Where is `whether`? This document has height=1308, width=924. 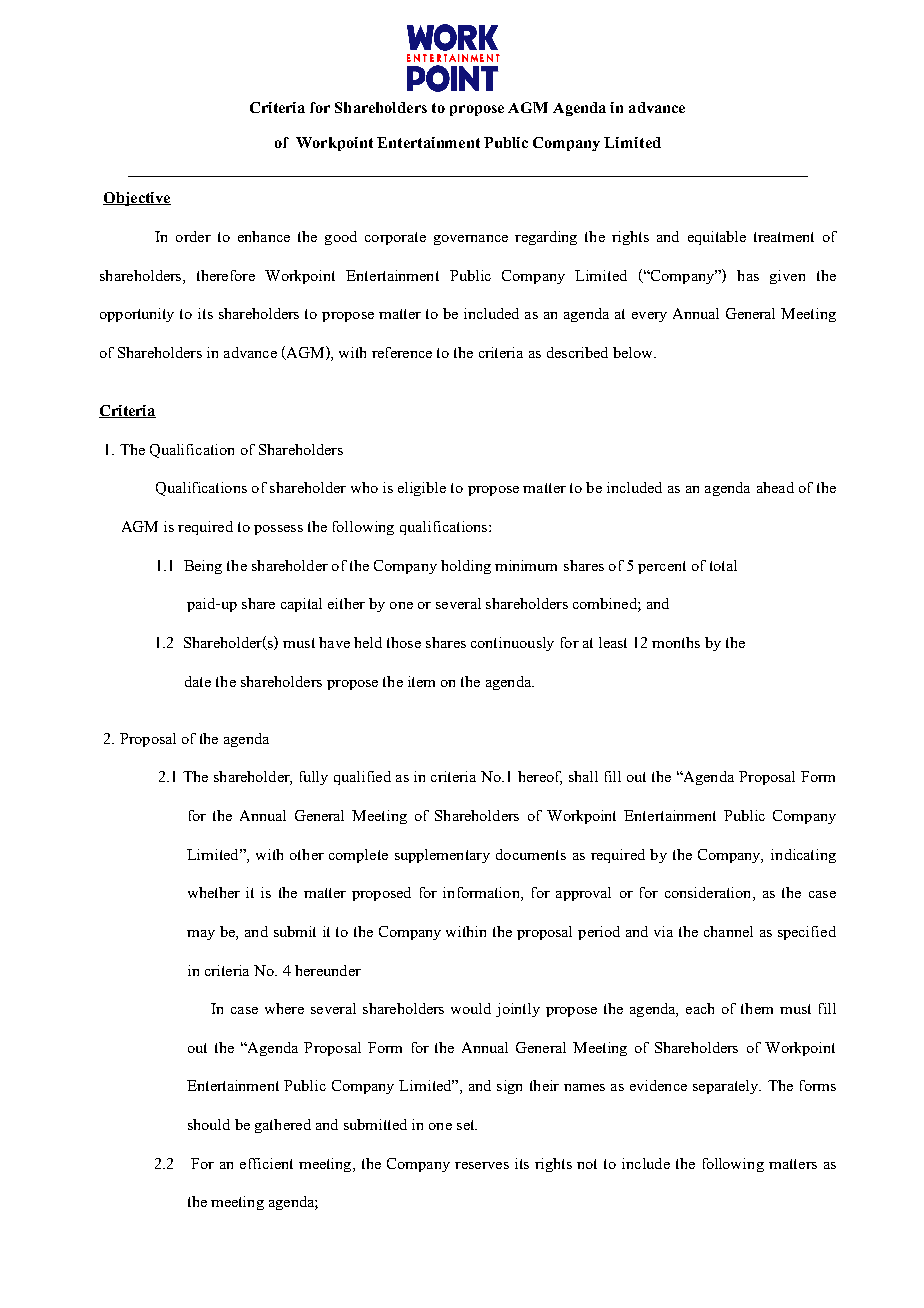 whether is located at coordinates (214, 892).
